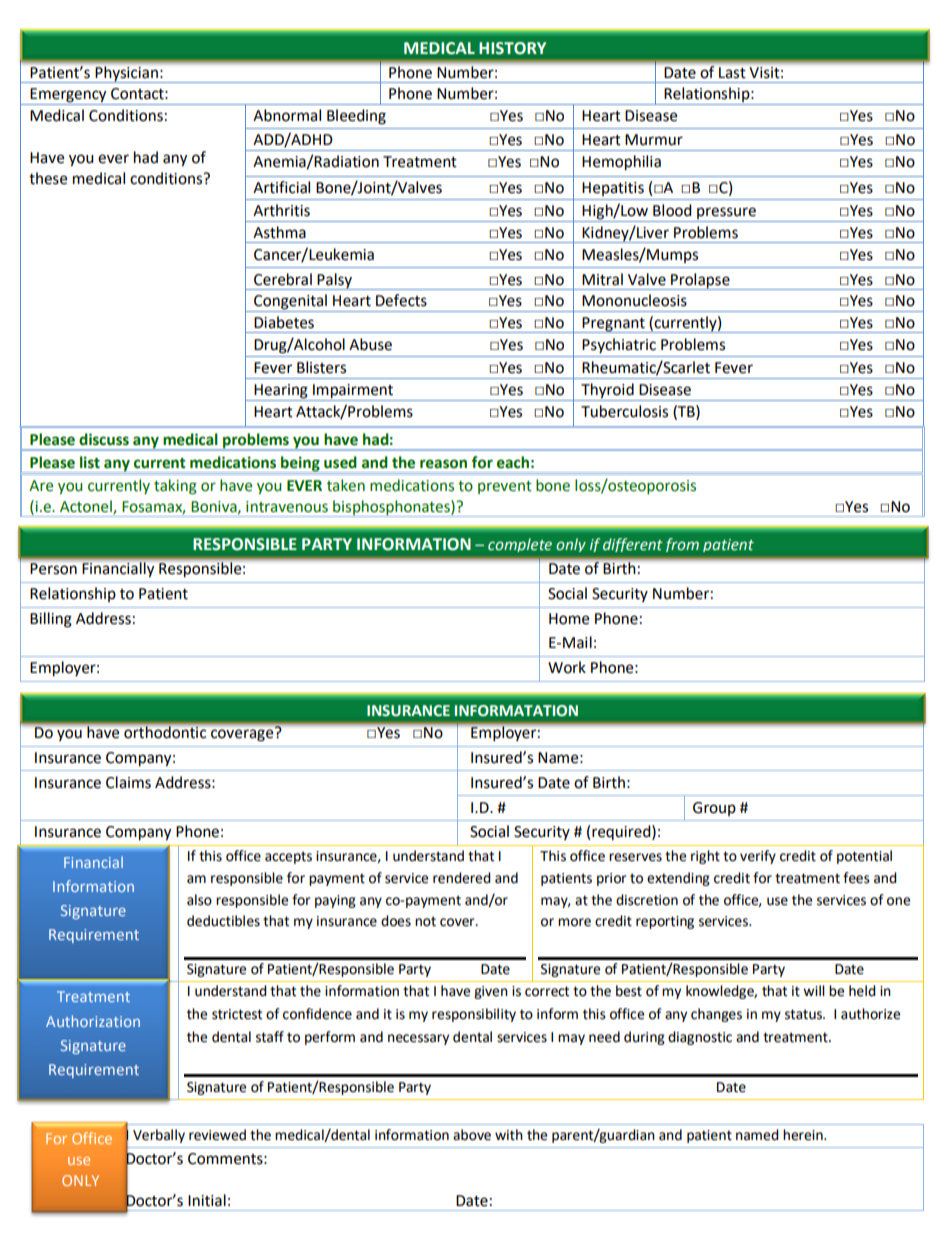 The image size is (952, 1233). Describe the element at coordinates (512, 48) in the screenshot. I see `HISTORY` at that location.
